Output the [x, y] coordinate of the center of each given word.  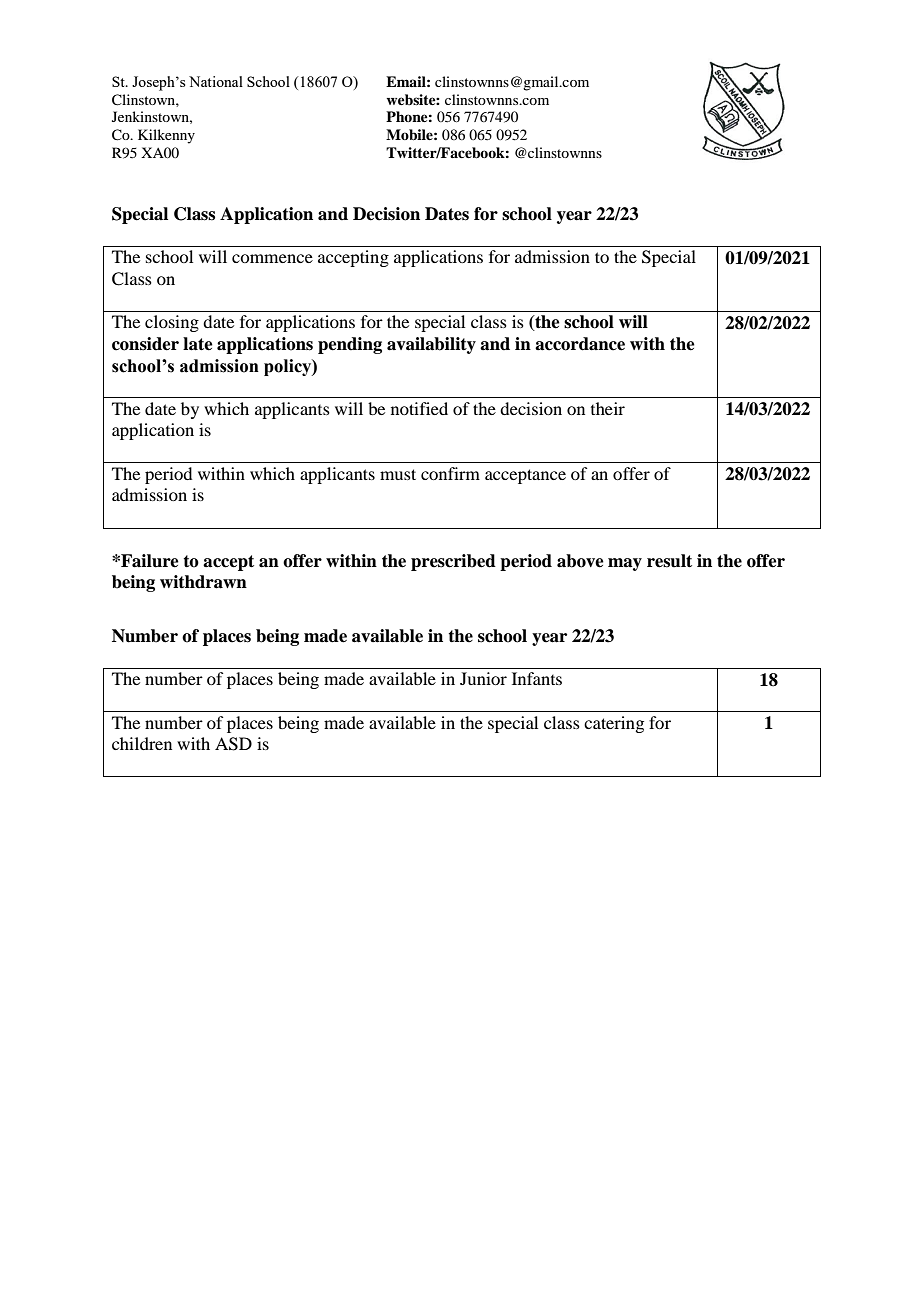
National [216, 81]
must [398, 474]
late [198, 344]
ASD [233, 744]
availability [431, 345]
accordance [580, 344]
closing [172, 323]
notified [419, 408]
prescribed [453, 562]
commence [272, 258]
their [608, 408]
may [625, 564]
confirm [450, 473]
